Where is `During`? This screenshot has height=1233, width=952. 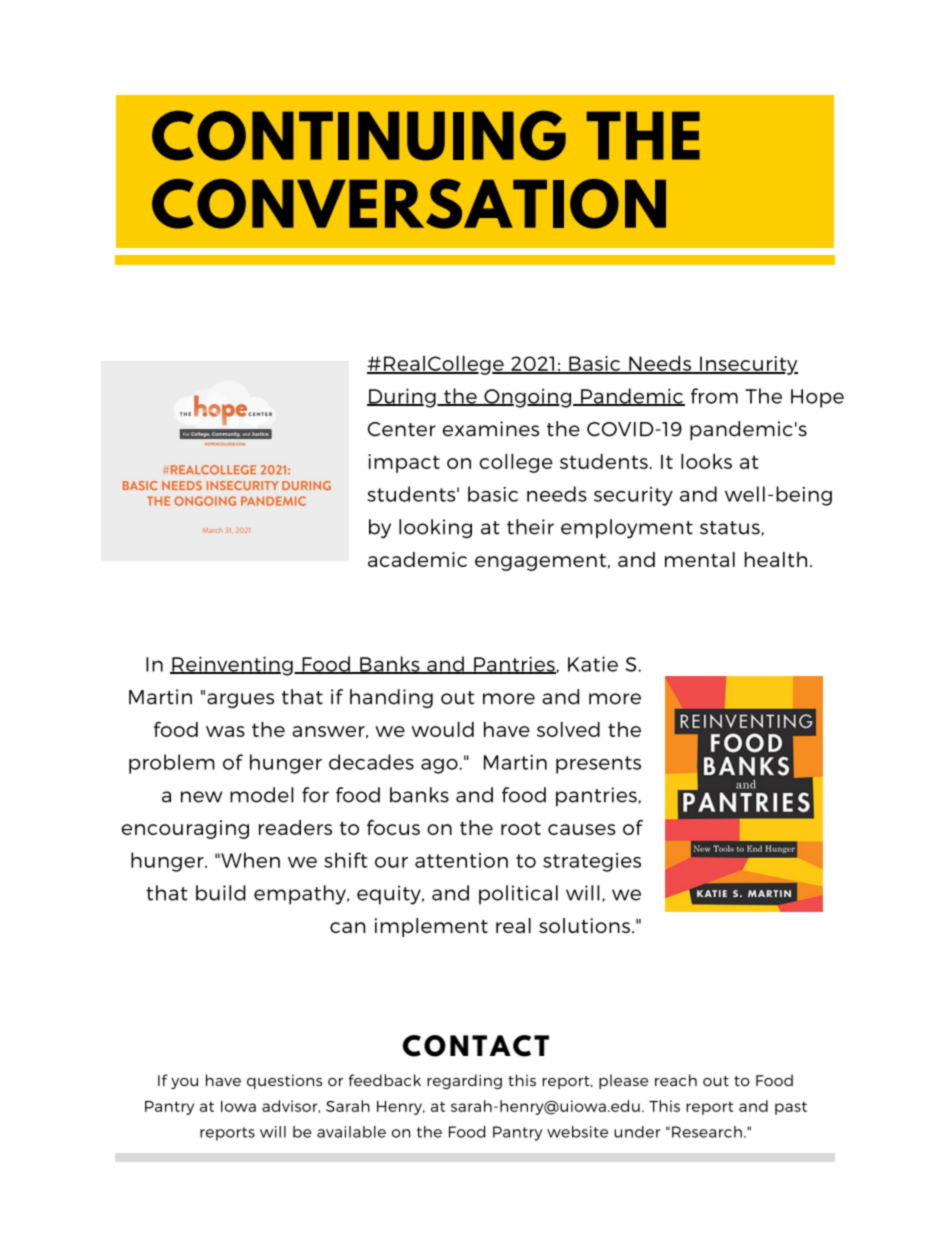 During is located at coordinates (402, 398).
